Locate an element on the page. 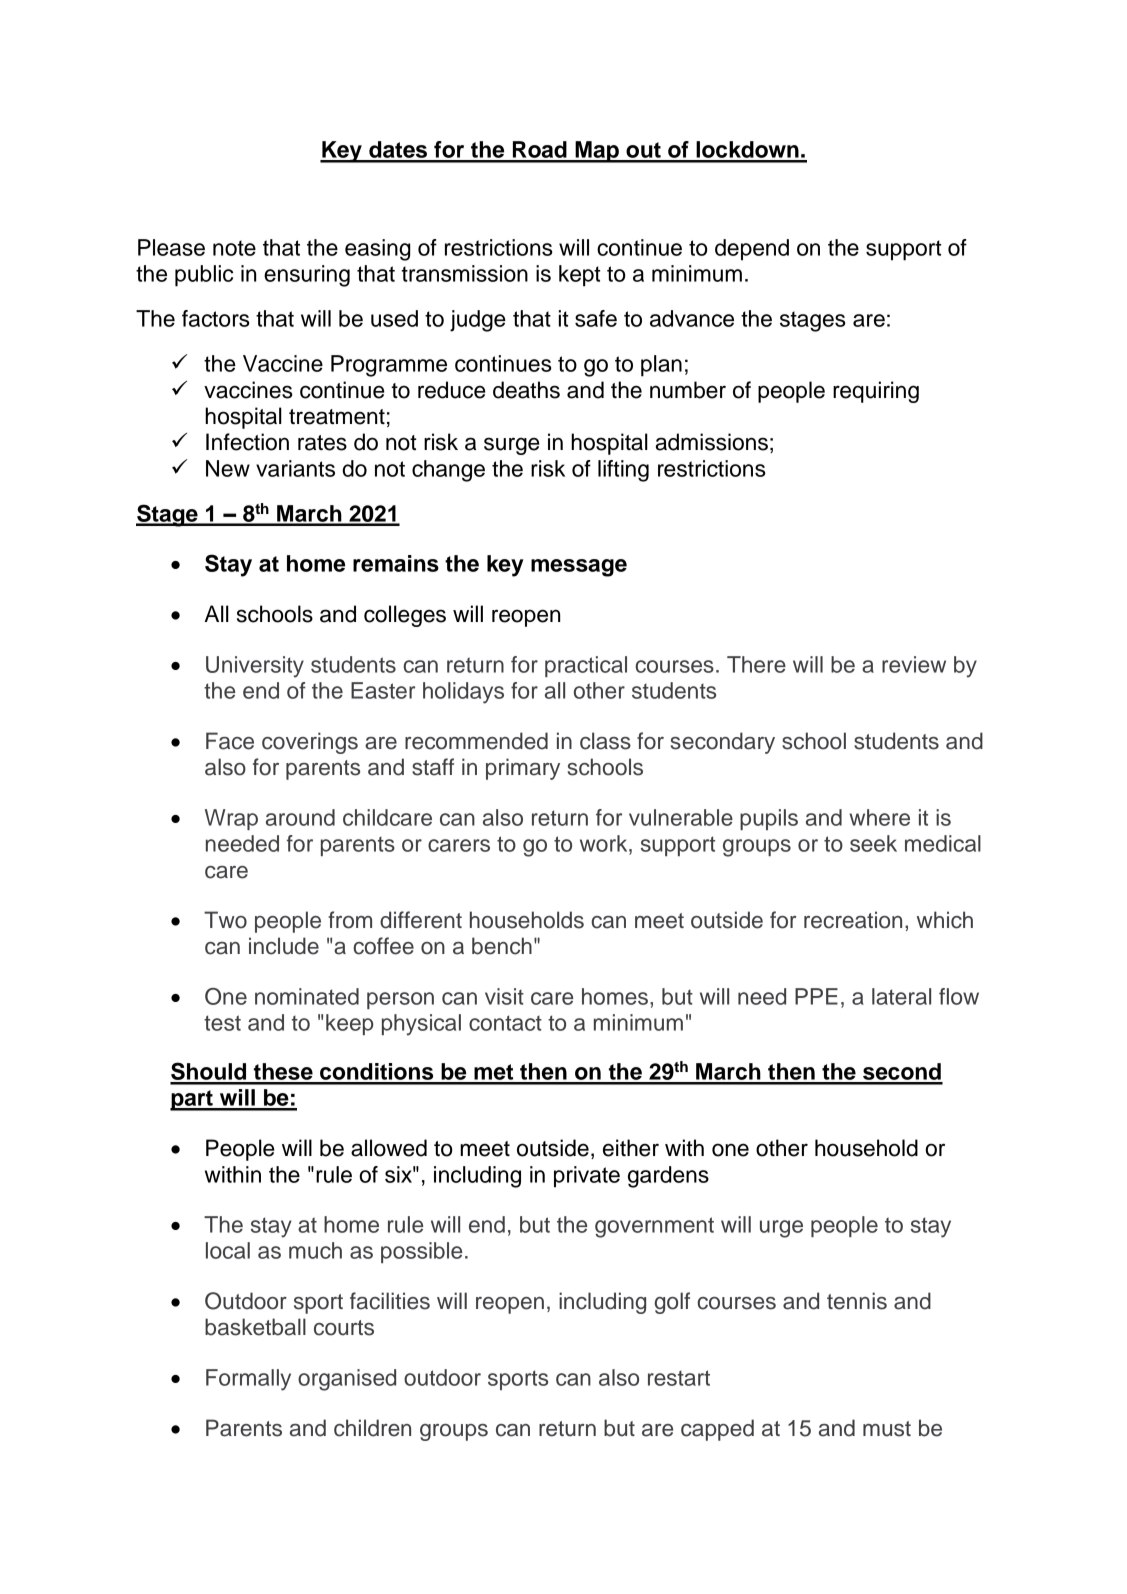 The width and height of the document is (1127, 1594). review is located at coordinates (914, 664).
